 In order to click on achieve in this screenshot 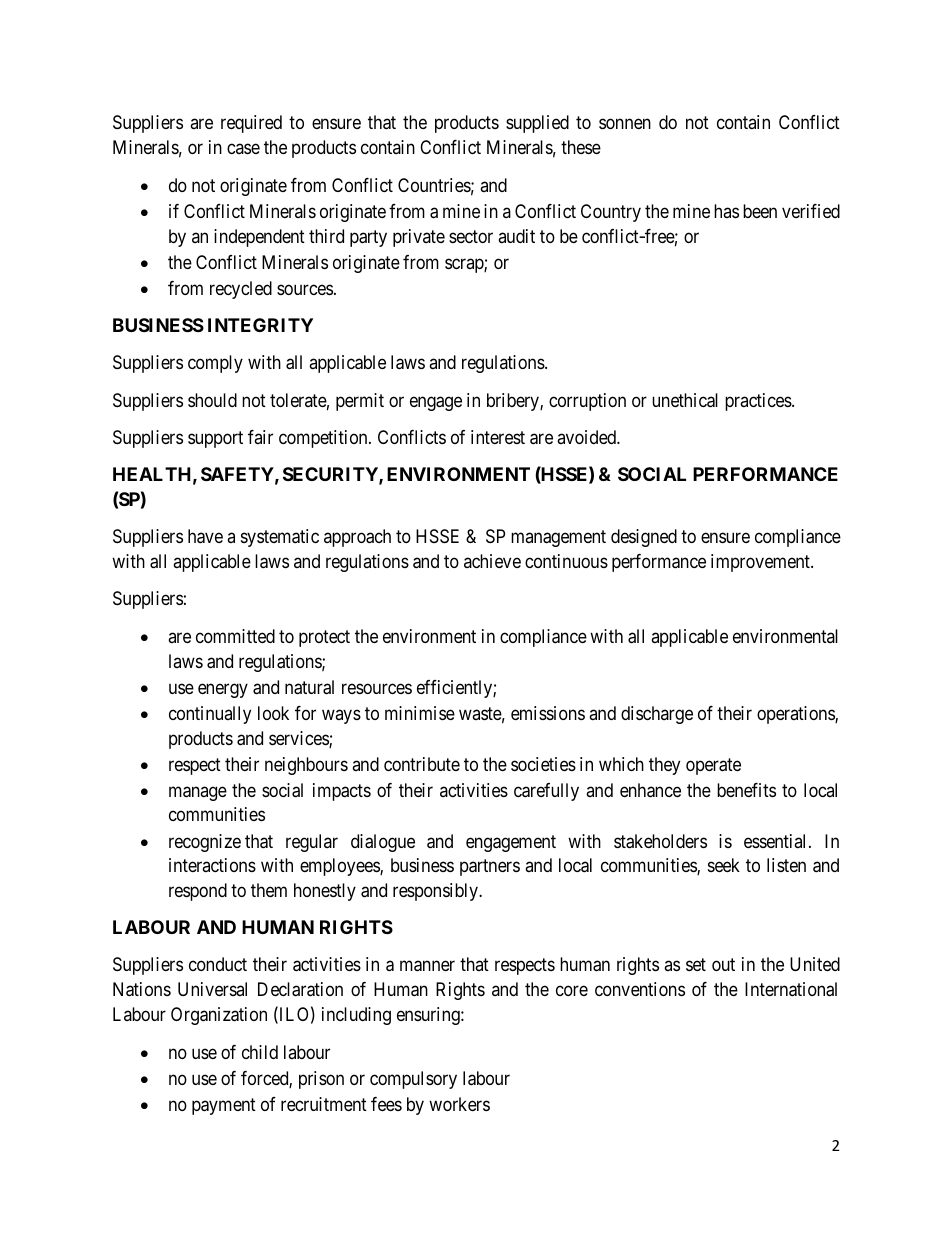, I will do `click(492, 561)`.
